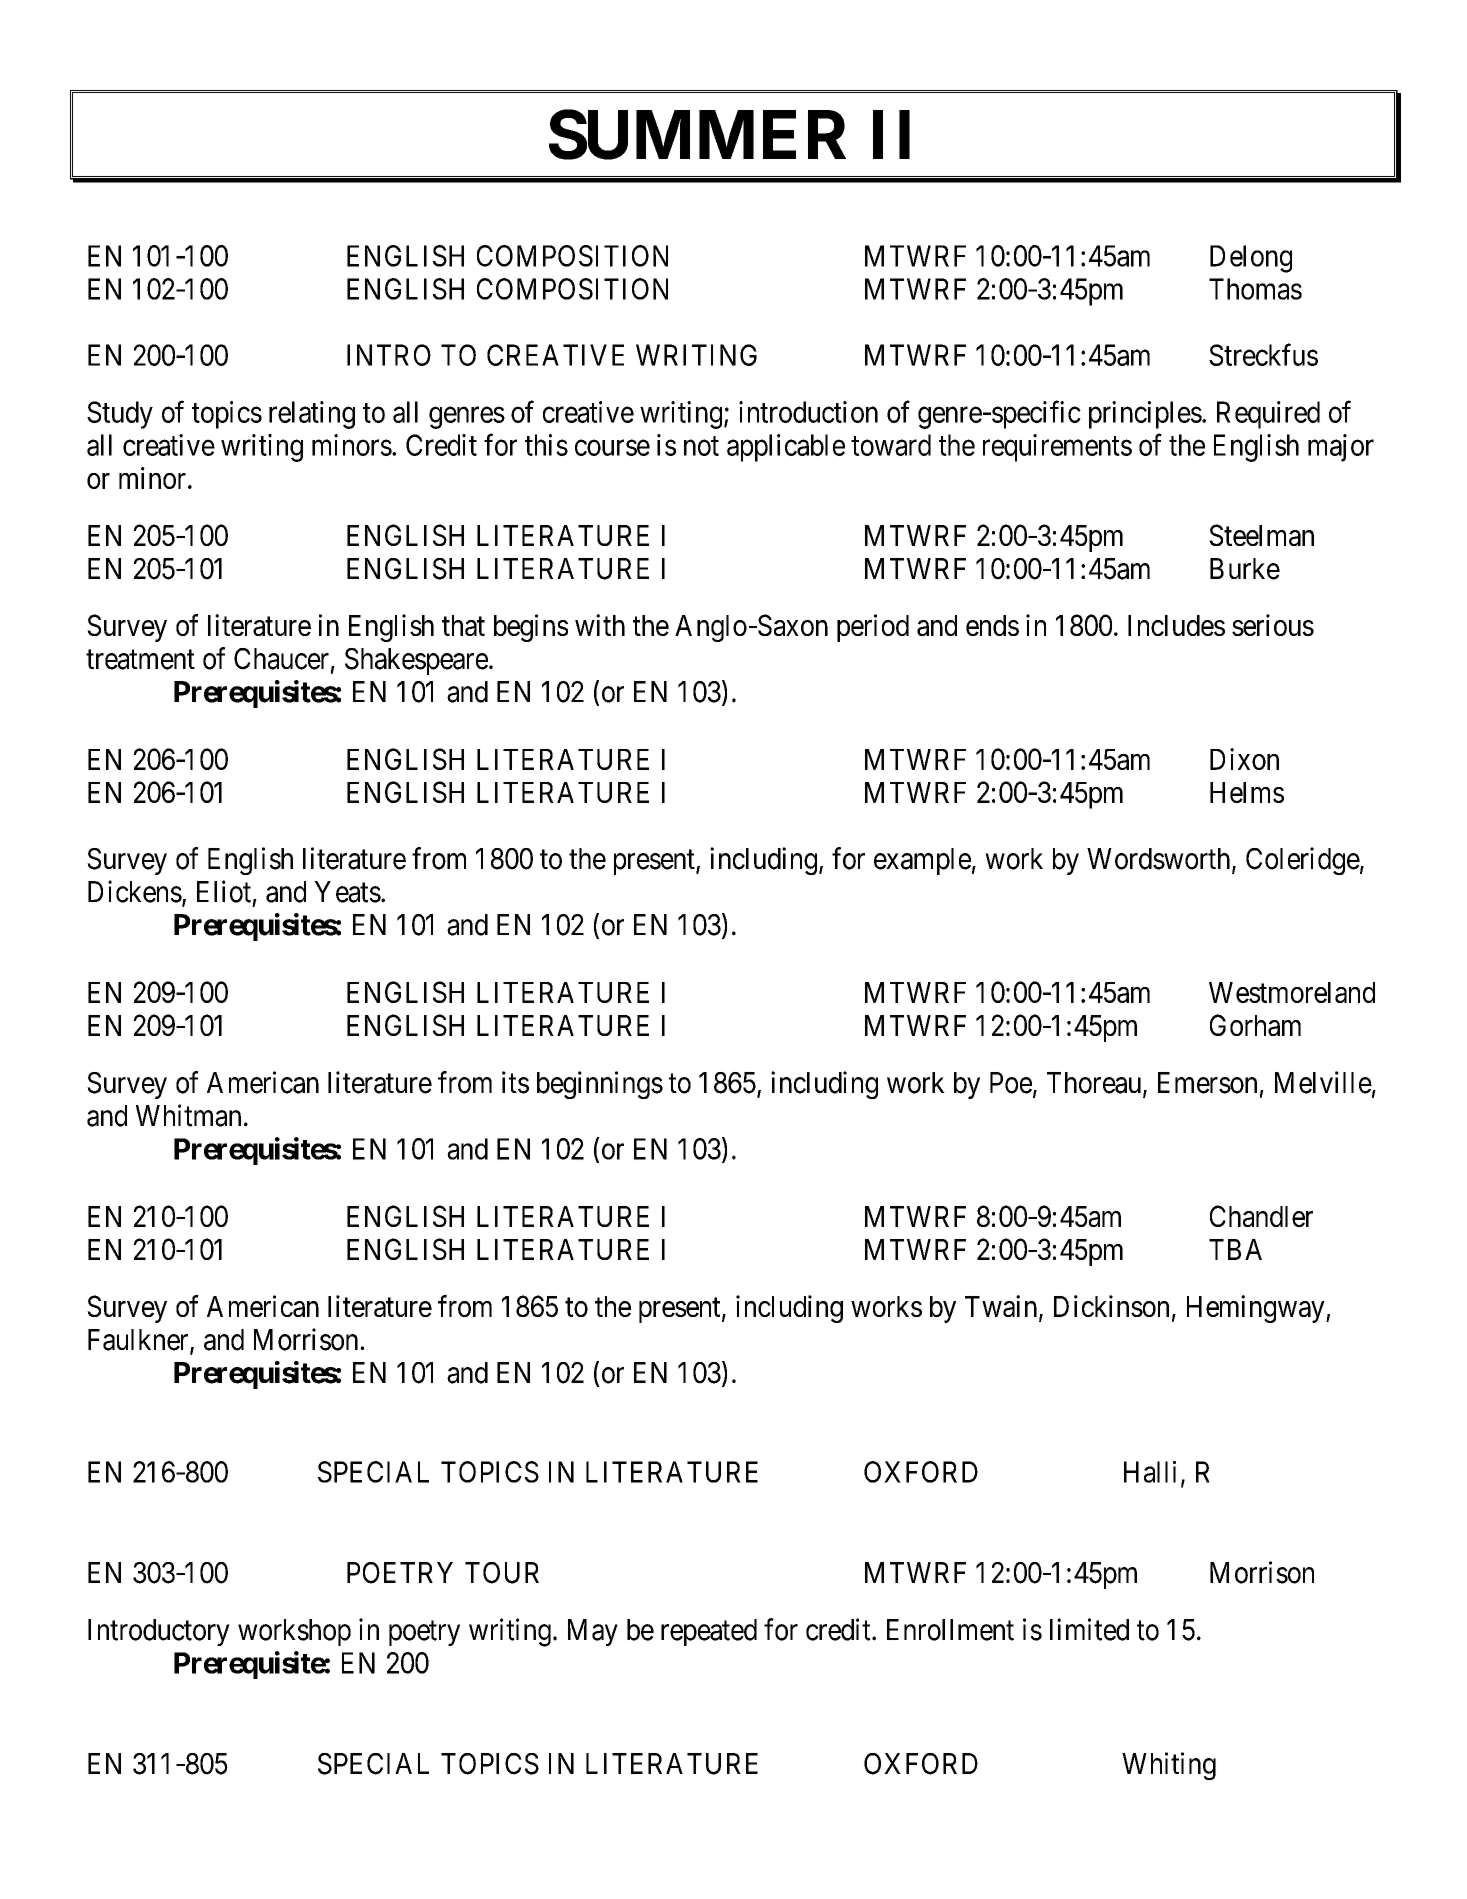 The height and width of the screenshot is (1899, 1467). What do you see at coordinates (224, 891) in the screenshot?
I see `Eliot` at bounding box center [224, 891].
